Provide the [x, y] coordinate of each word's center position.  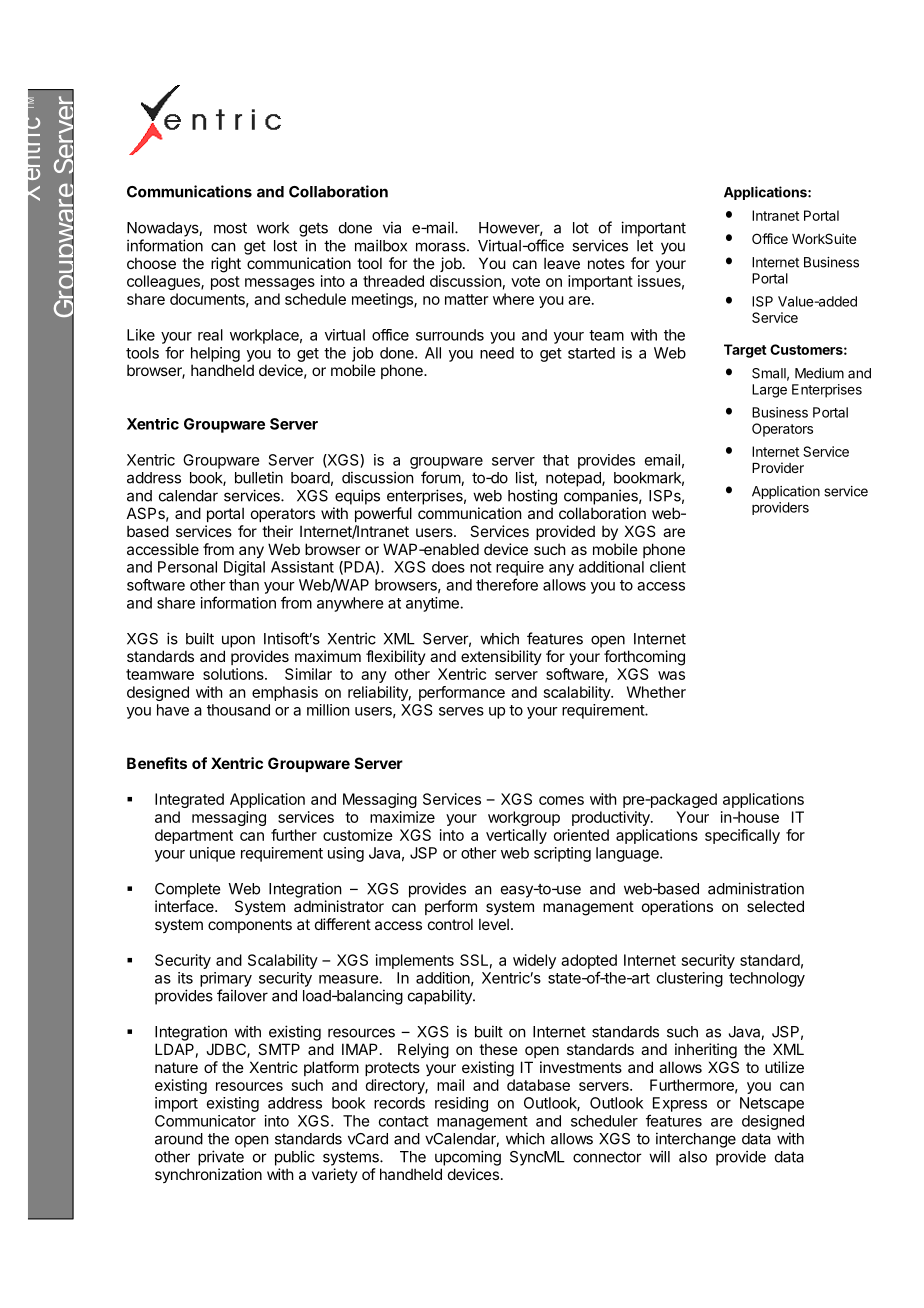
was [671, 675]
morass [442, 247]
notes [606, 263]
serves [461, 711]
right [226, 265]
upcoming [468, 1158]
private [221, 1158]
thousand [238, 710]
